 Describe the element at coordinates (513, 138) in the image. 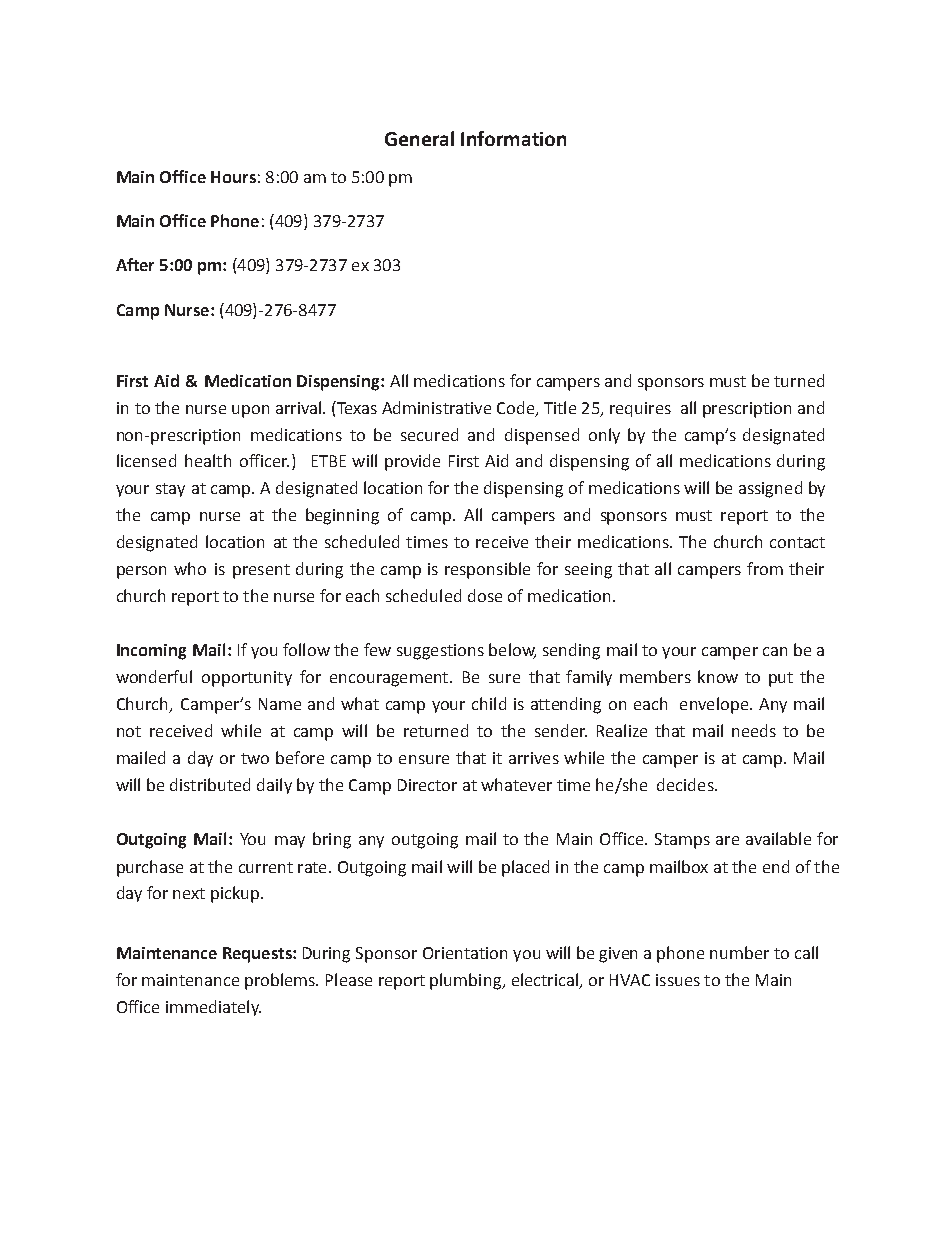

I see `Information` at that location.
